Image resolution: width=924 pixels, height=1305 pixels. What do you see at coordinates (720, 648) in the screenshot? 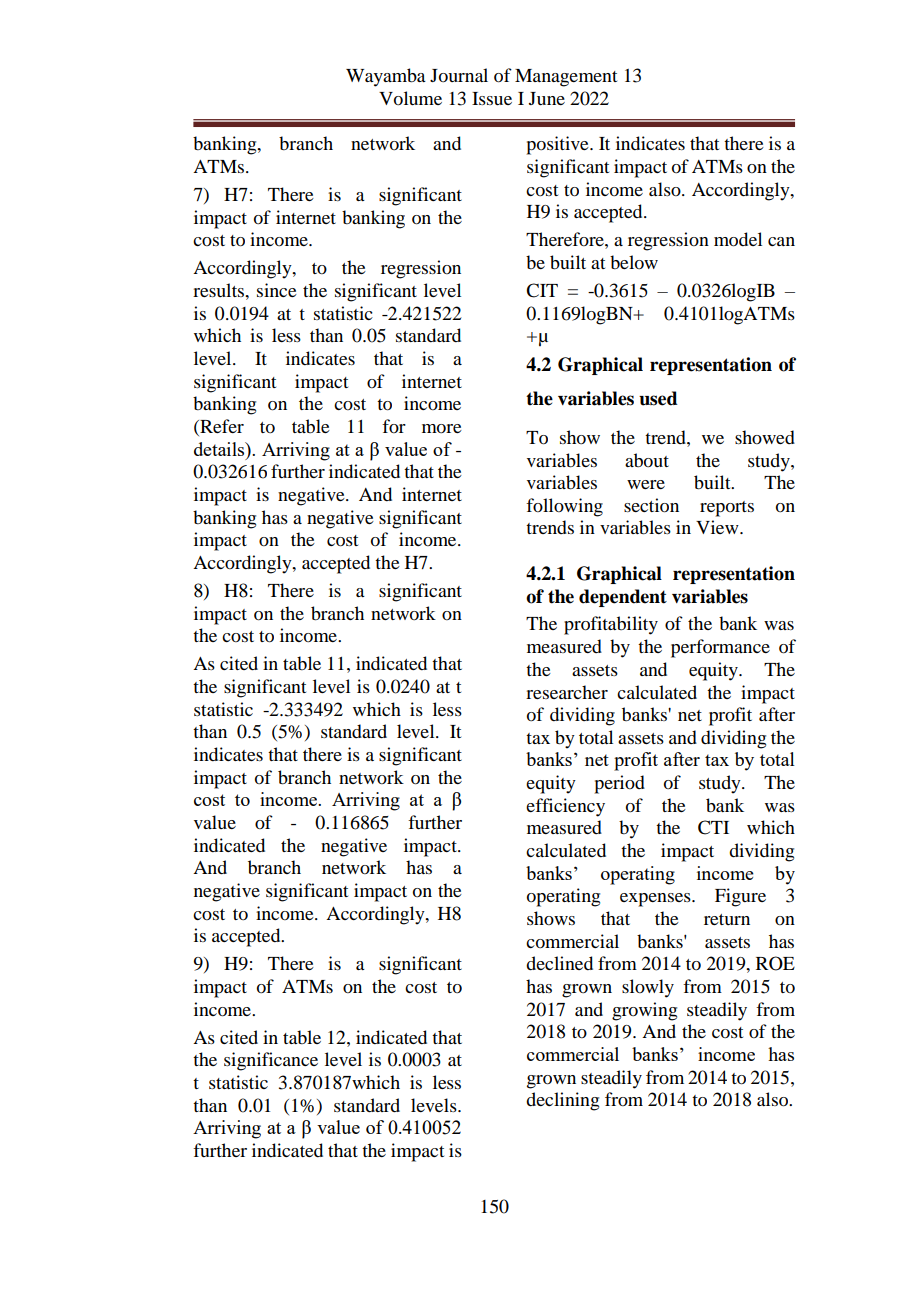
I see `performance` at bounding box center [720, 648].
